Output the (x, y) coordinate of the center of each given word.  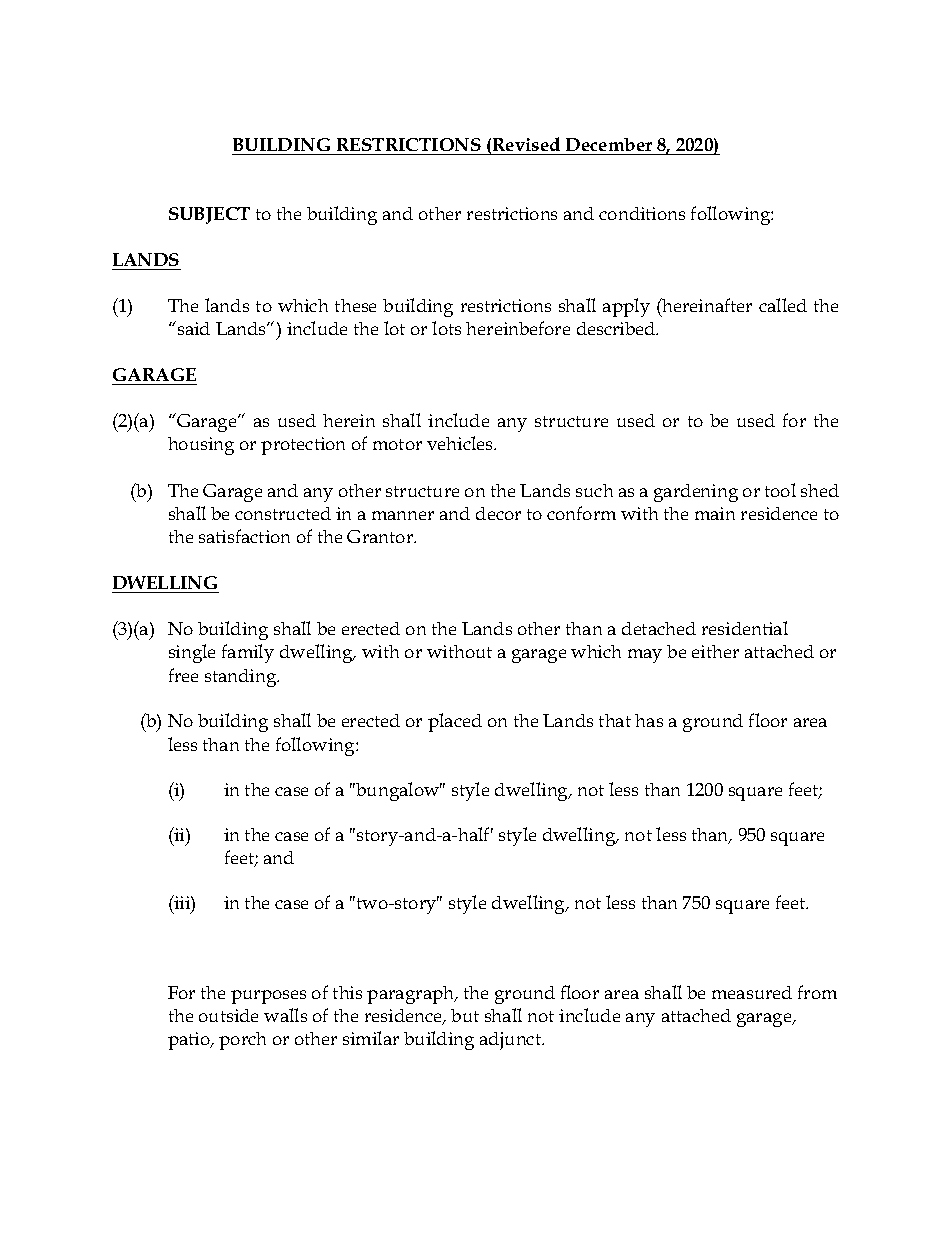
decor (498, 513)
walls (285, 1015)
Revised (526, 144)
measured (752, 992)
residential (745, 628)
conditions (642, 213)
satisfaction (244, 536)
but (465, 1015)
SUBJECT (209, 215)
